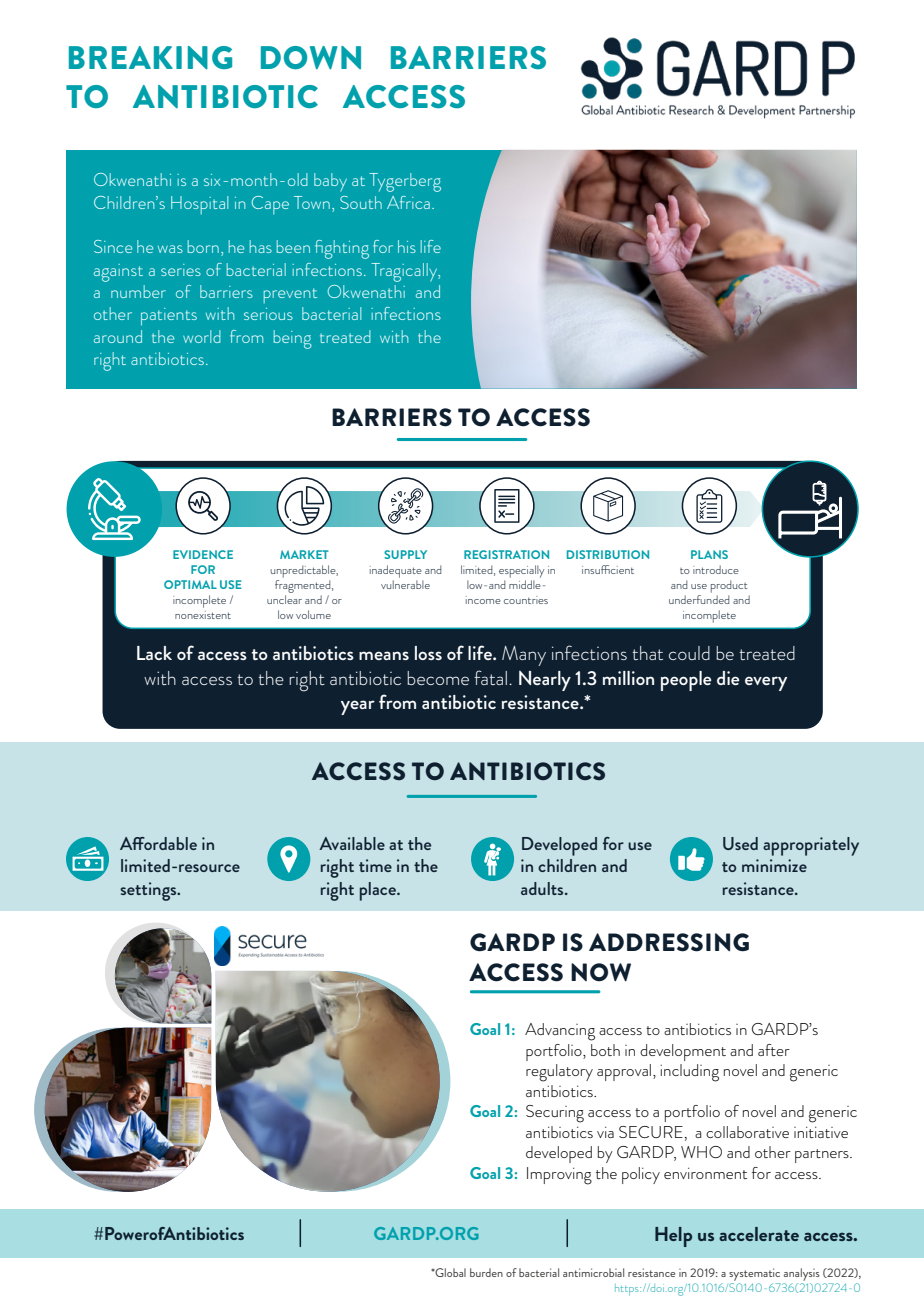 The height and width of the screenshot is (1308, 924). I want to click on burden, so click(486, 1272).
